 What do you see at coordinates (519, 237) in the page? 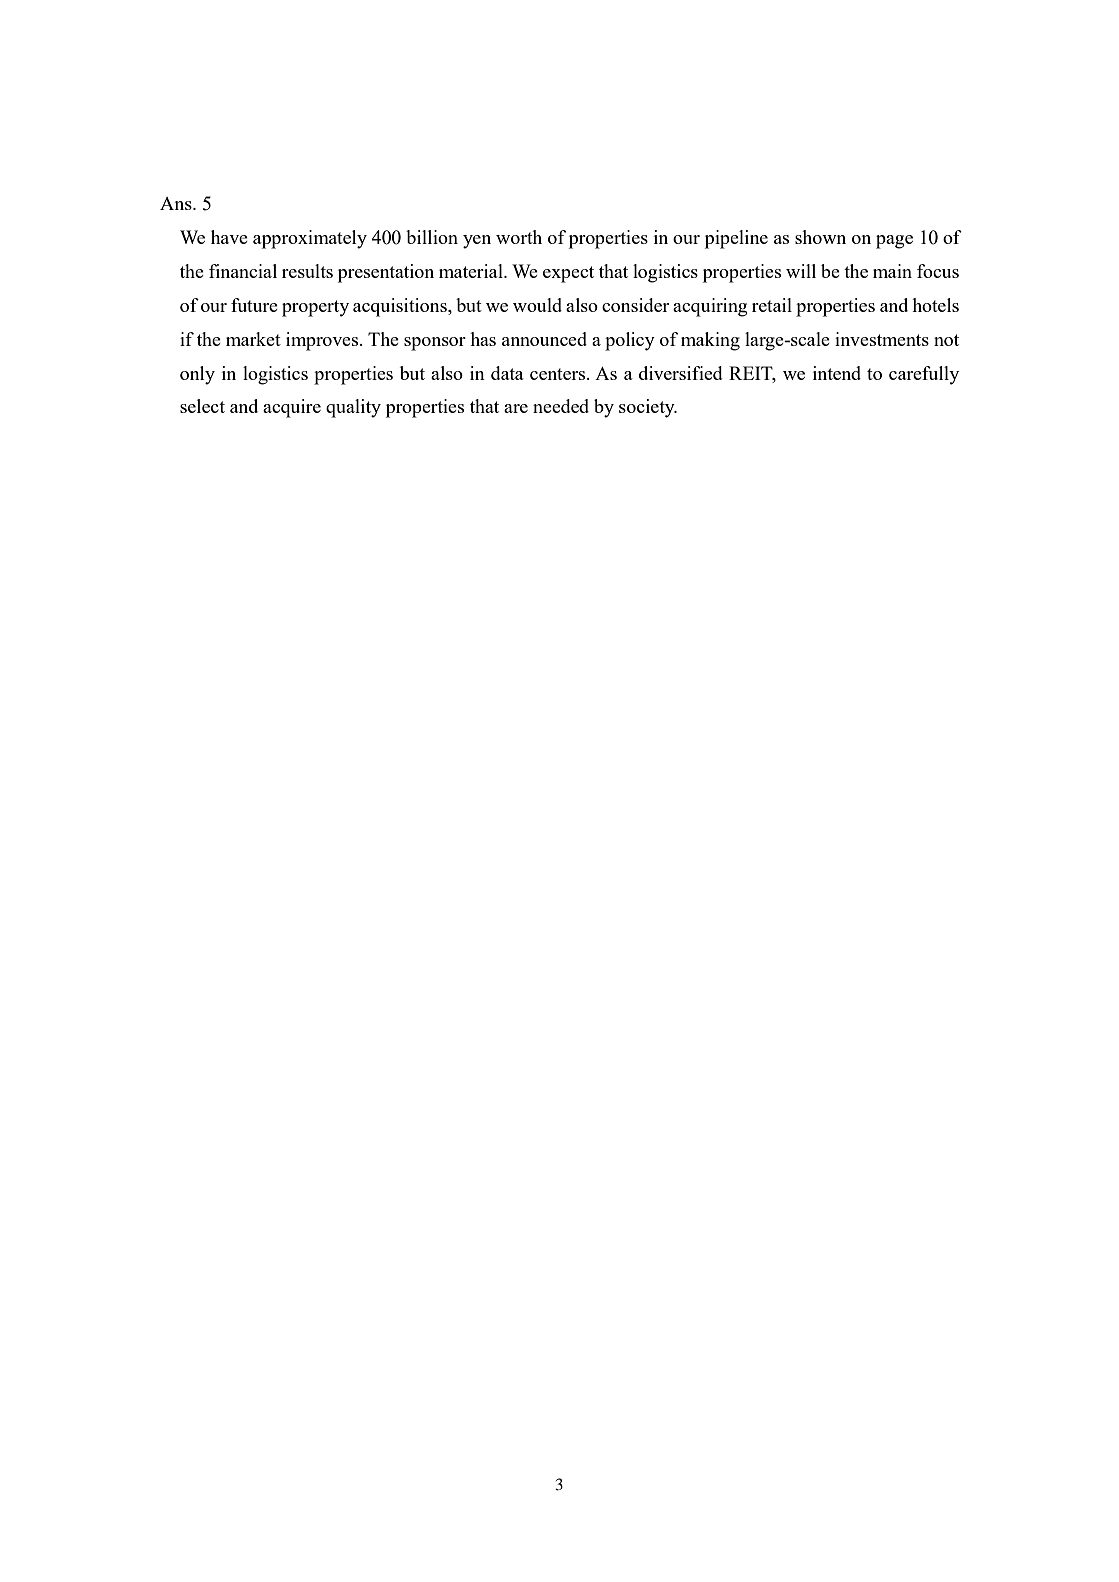
I see `worth` at bounding box center [519, 237].
